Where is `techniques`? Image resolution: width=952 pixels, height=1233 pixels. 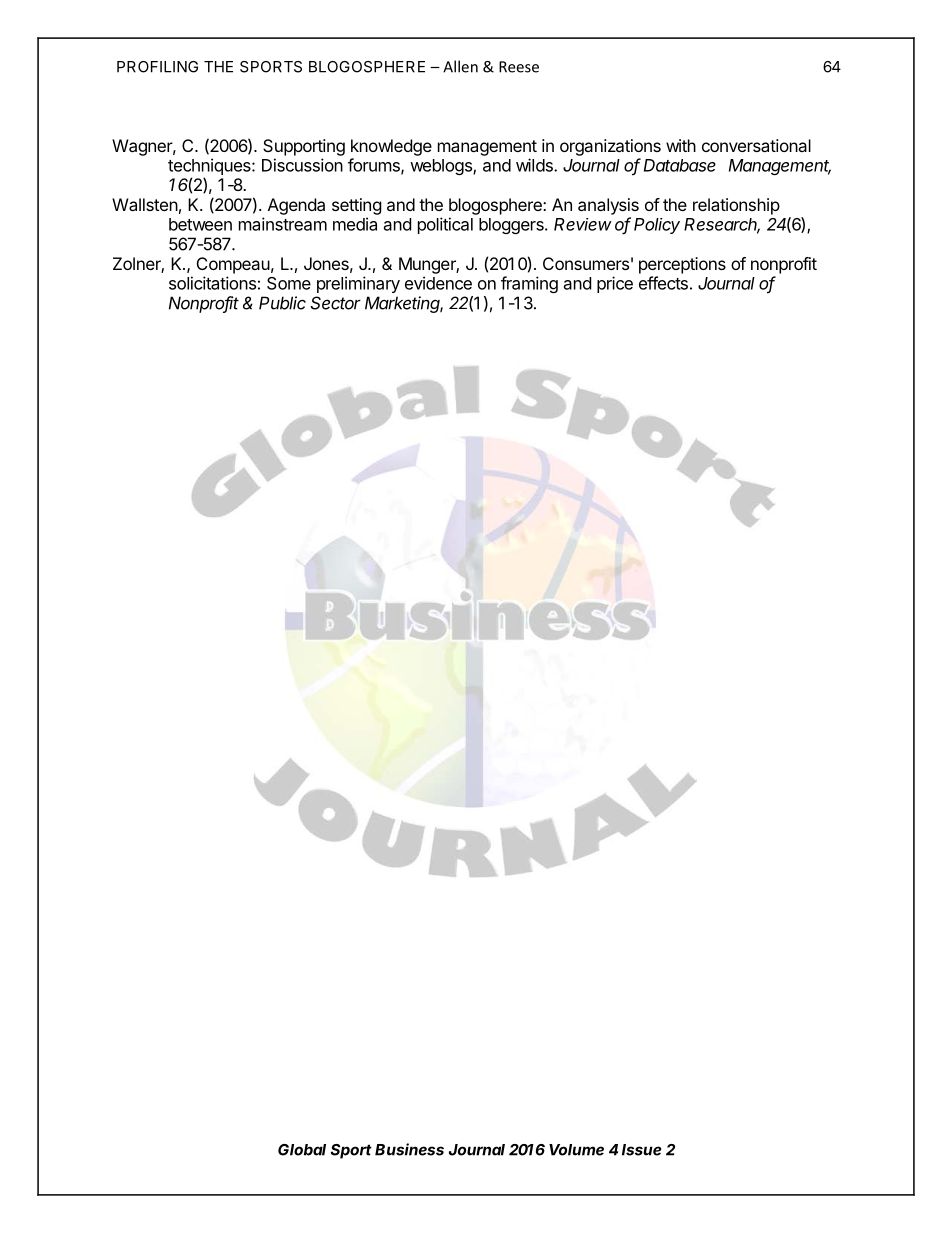 techniques is located at coordinates (210, 168).
